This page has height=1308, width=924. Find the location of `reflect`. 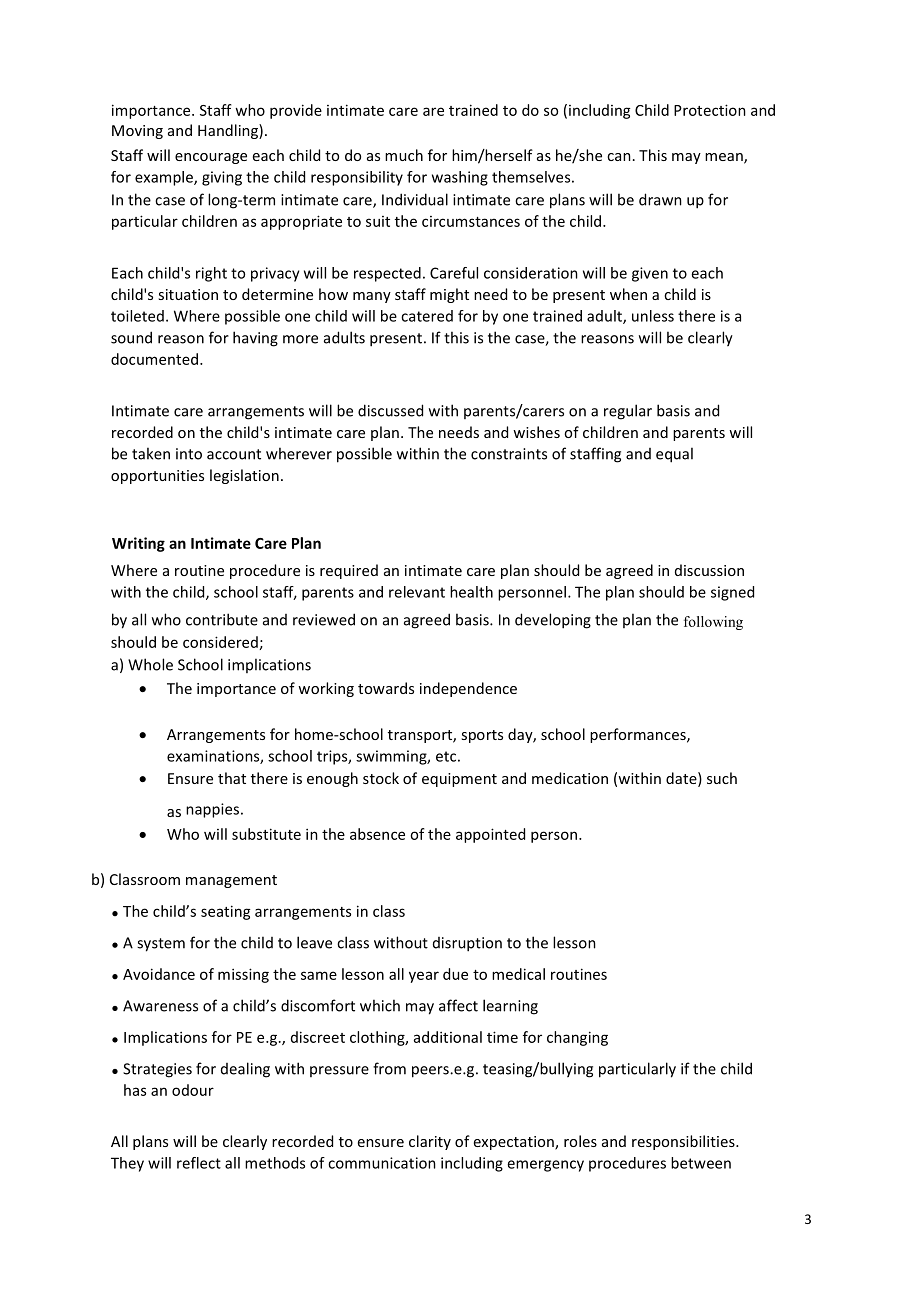

reflect is located at coordinates (199, 1163).
